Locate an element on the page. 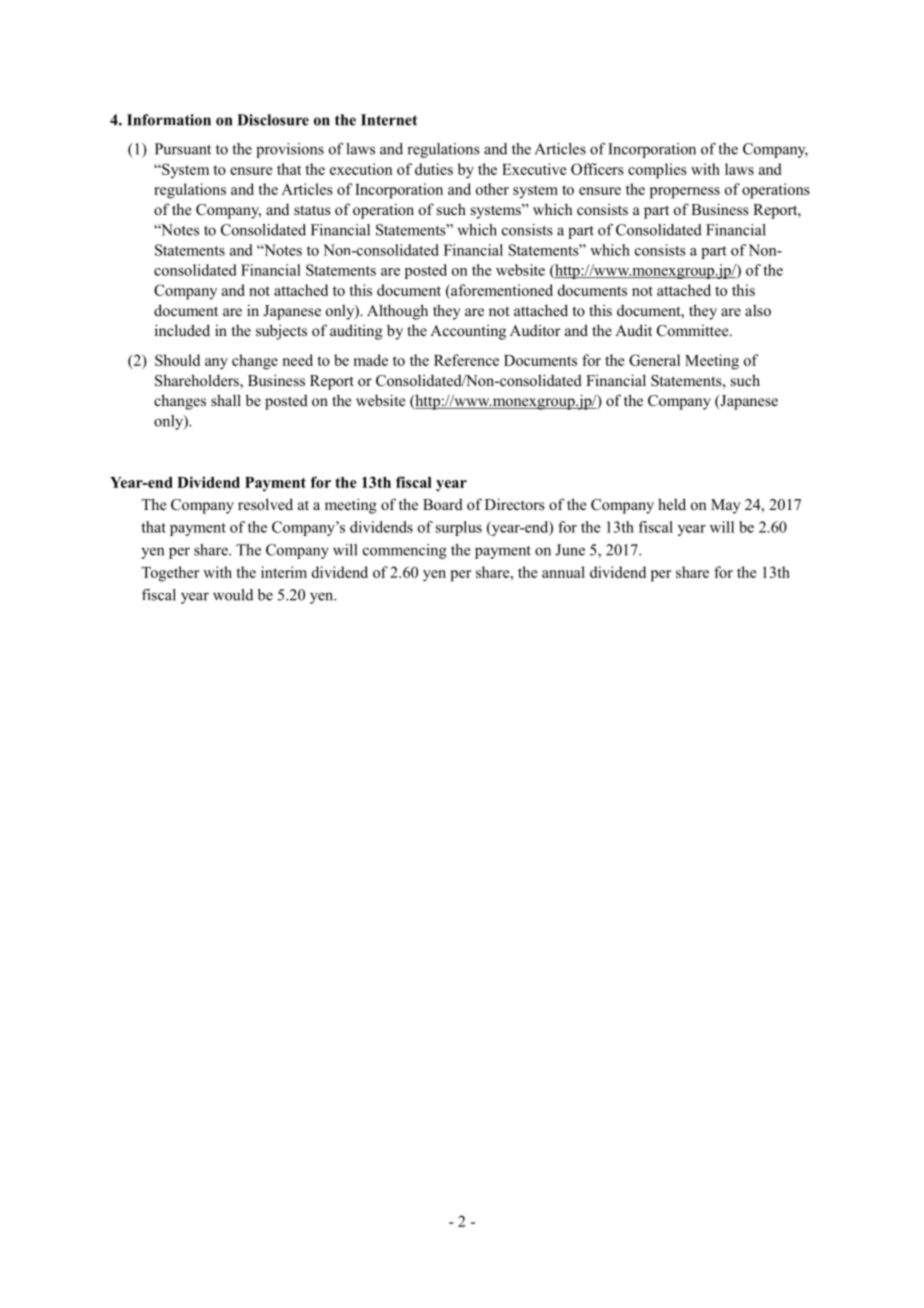 The height and width of the page is (1308, 924). complies is located at coordinates (657, 171).
